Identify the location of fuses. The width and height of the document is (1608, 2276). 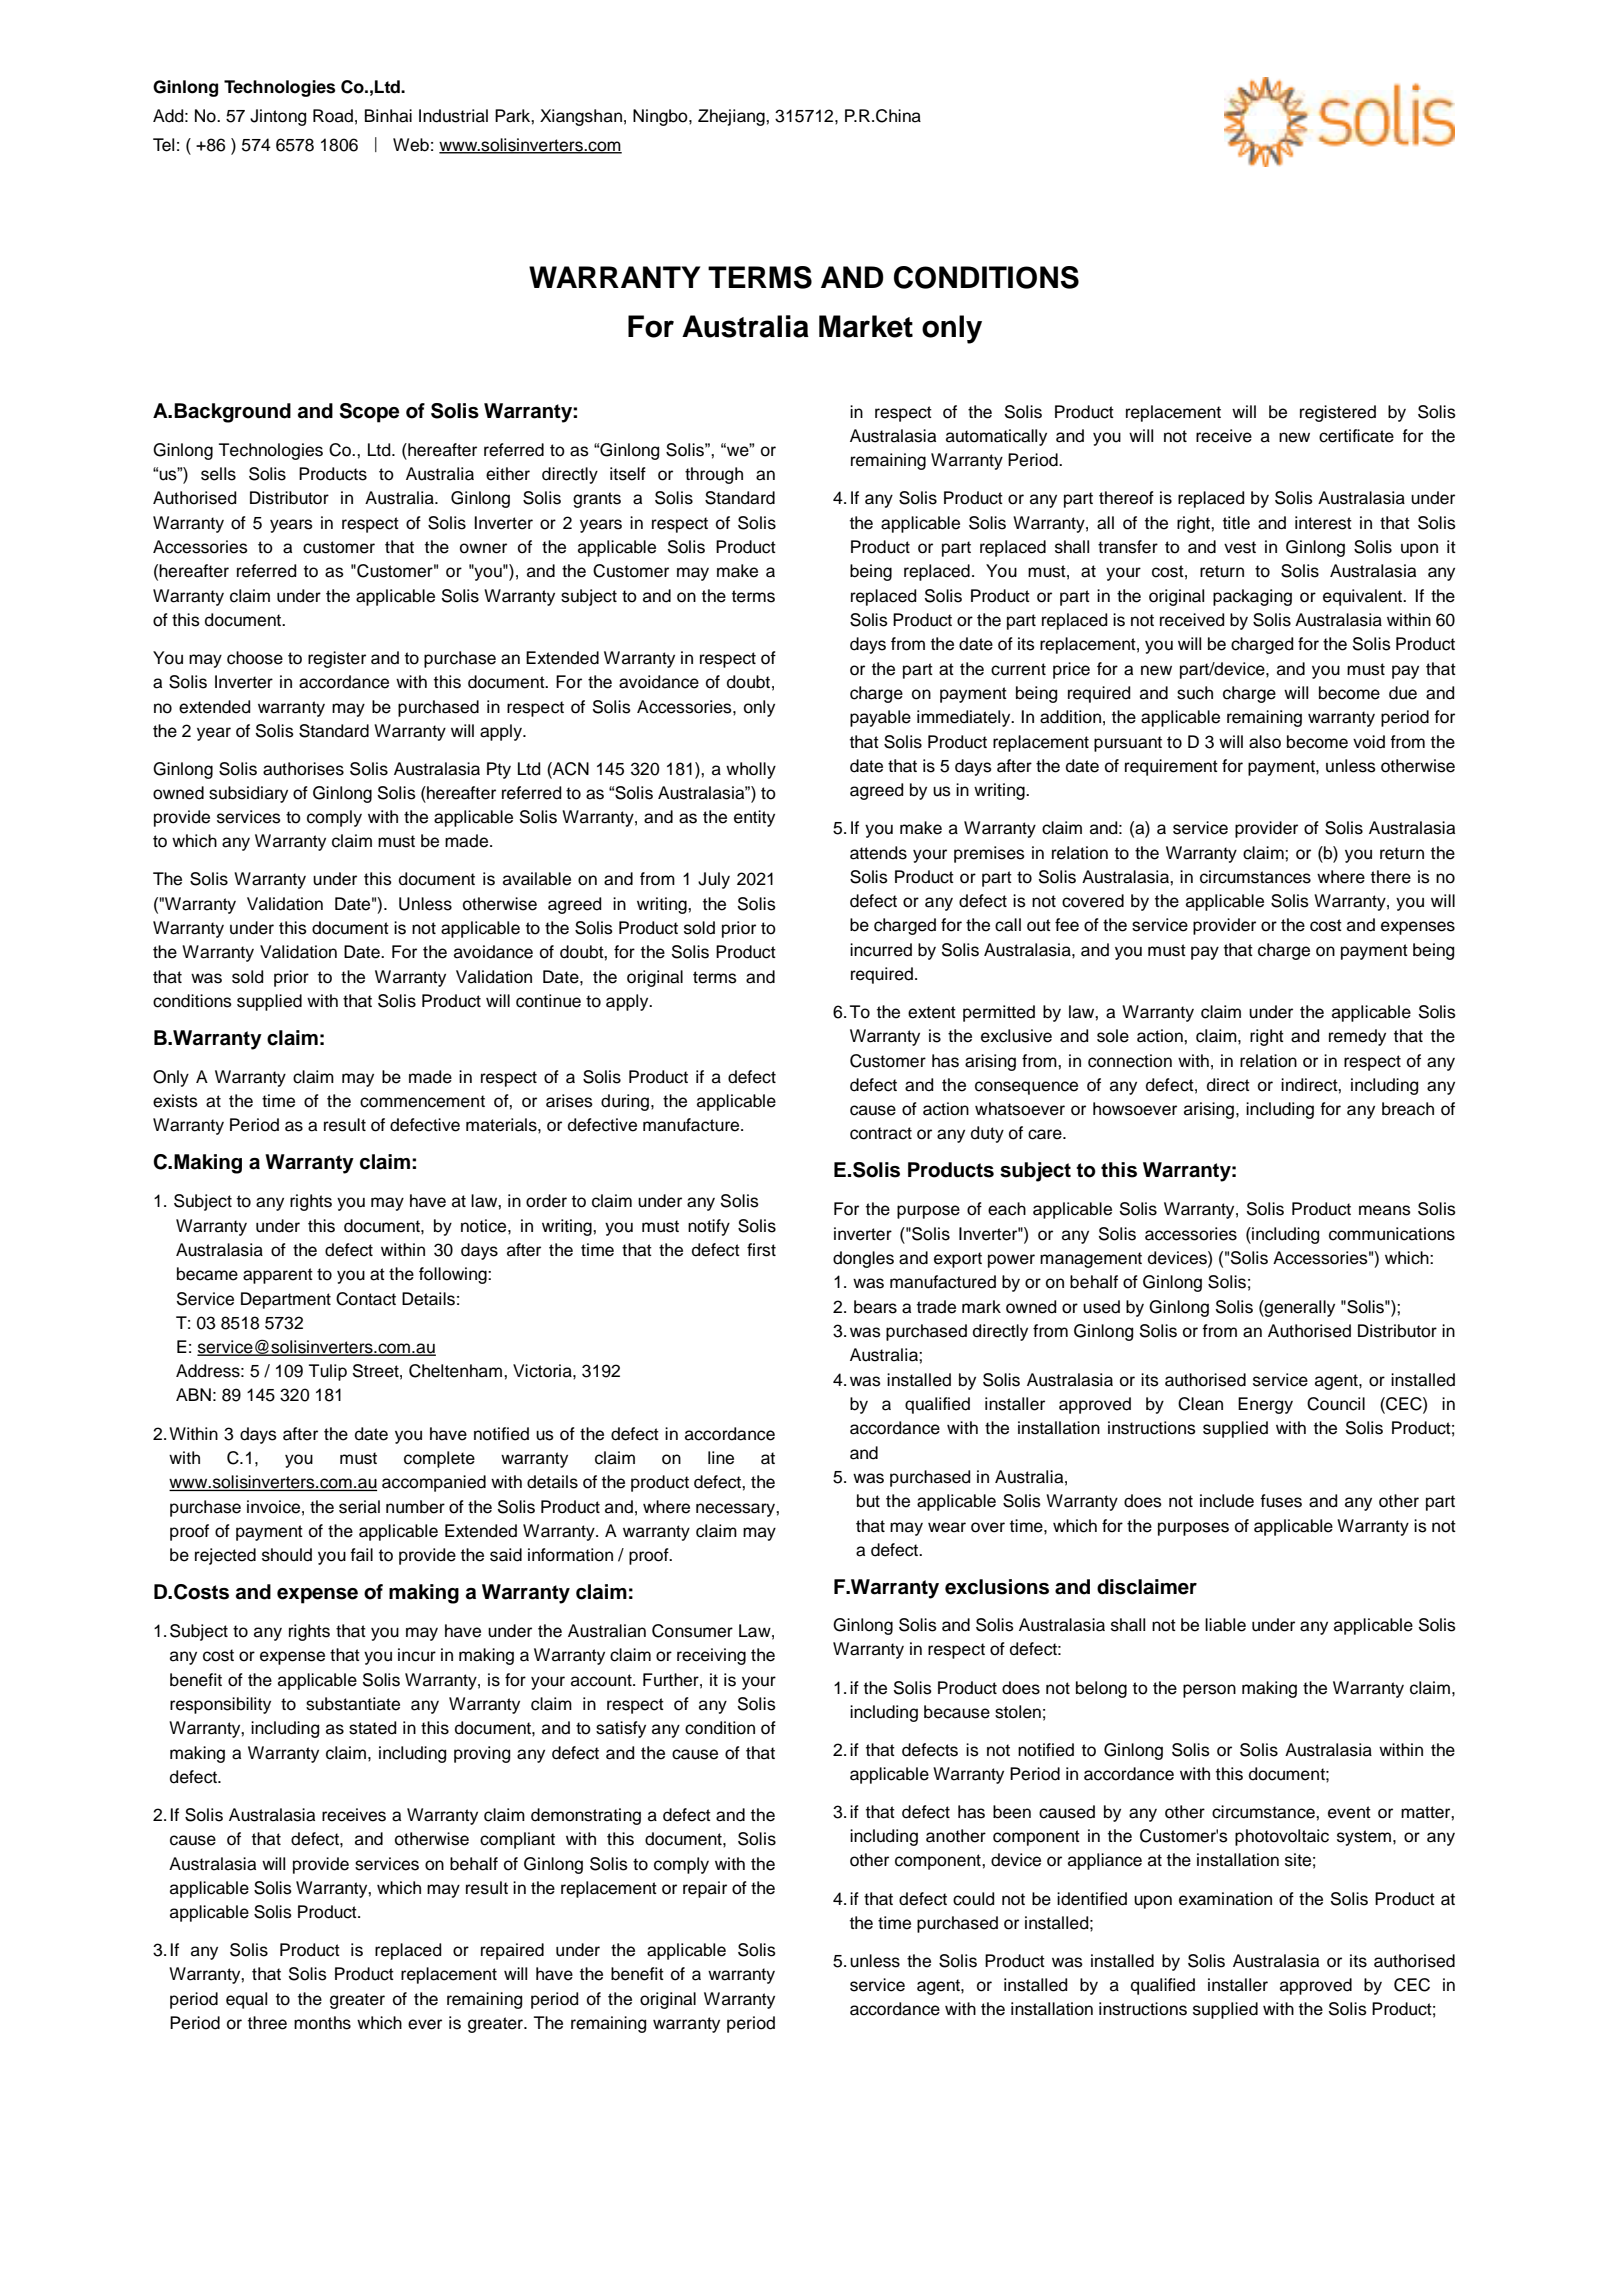
(1281, 1501).
